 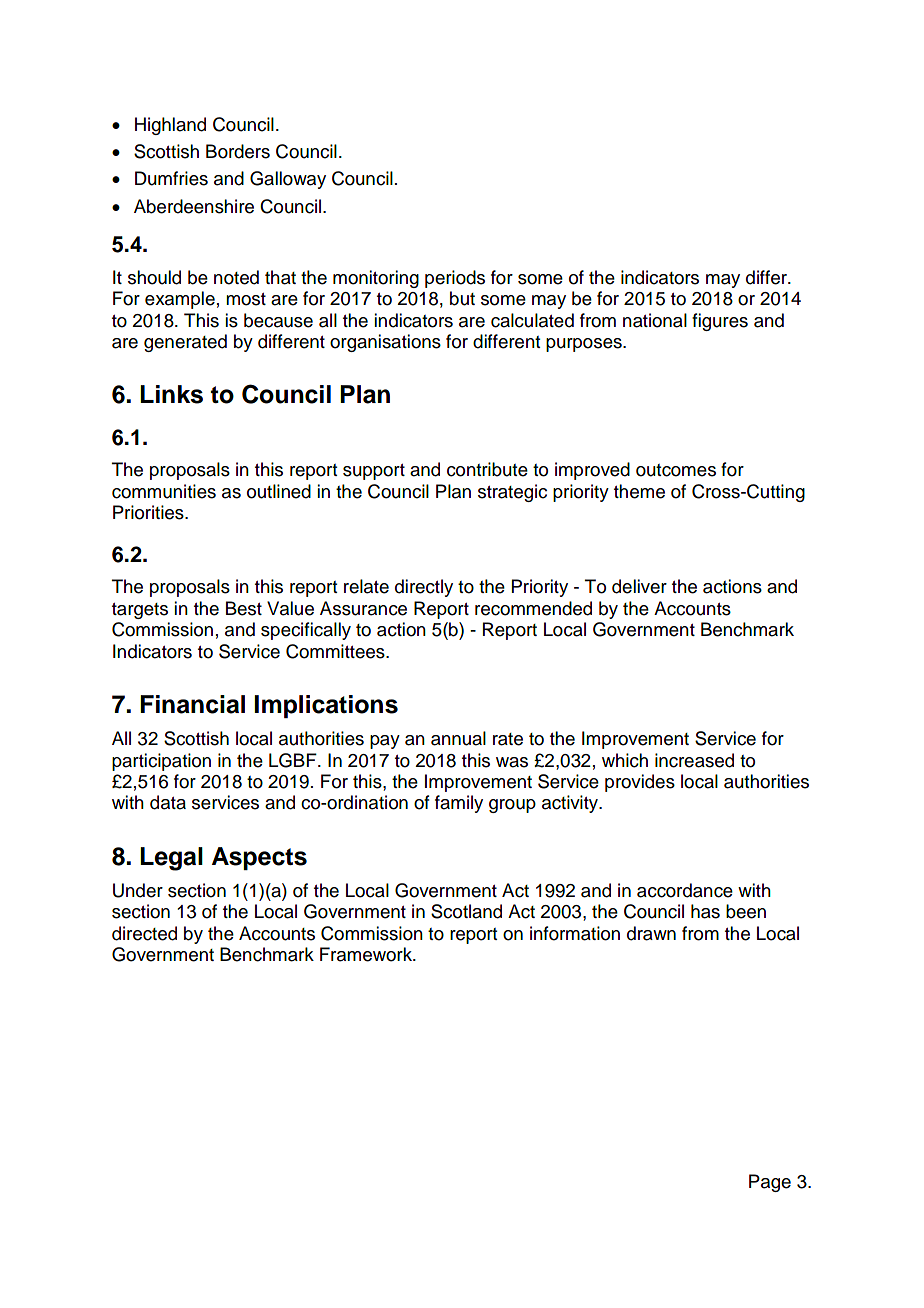 What do you see at coordinates (705, 911) in the screenshot?
I see `has` at bounding box center [705, 911].
